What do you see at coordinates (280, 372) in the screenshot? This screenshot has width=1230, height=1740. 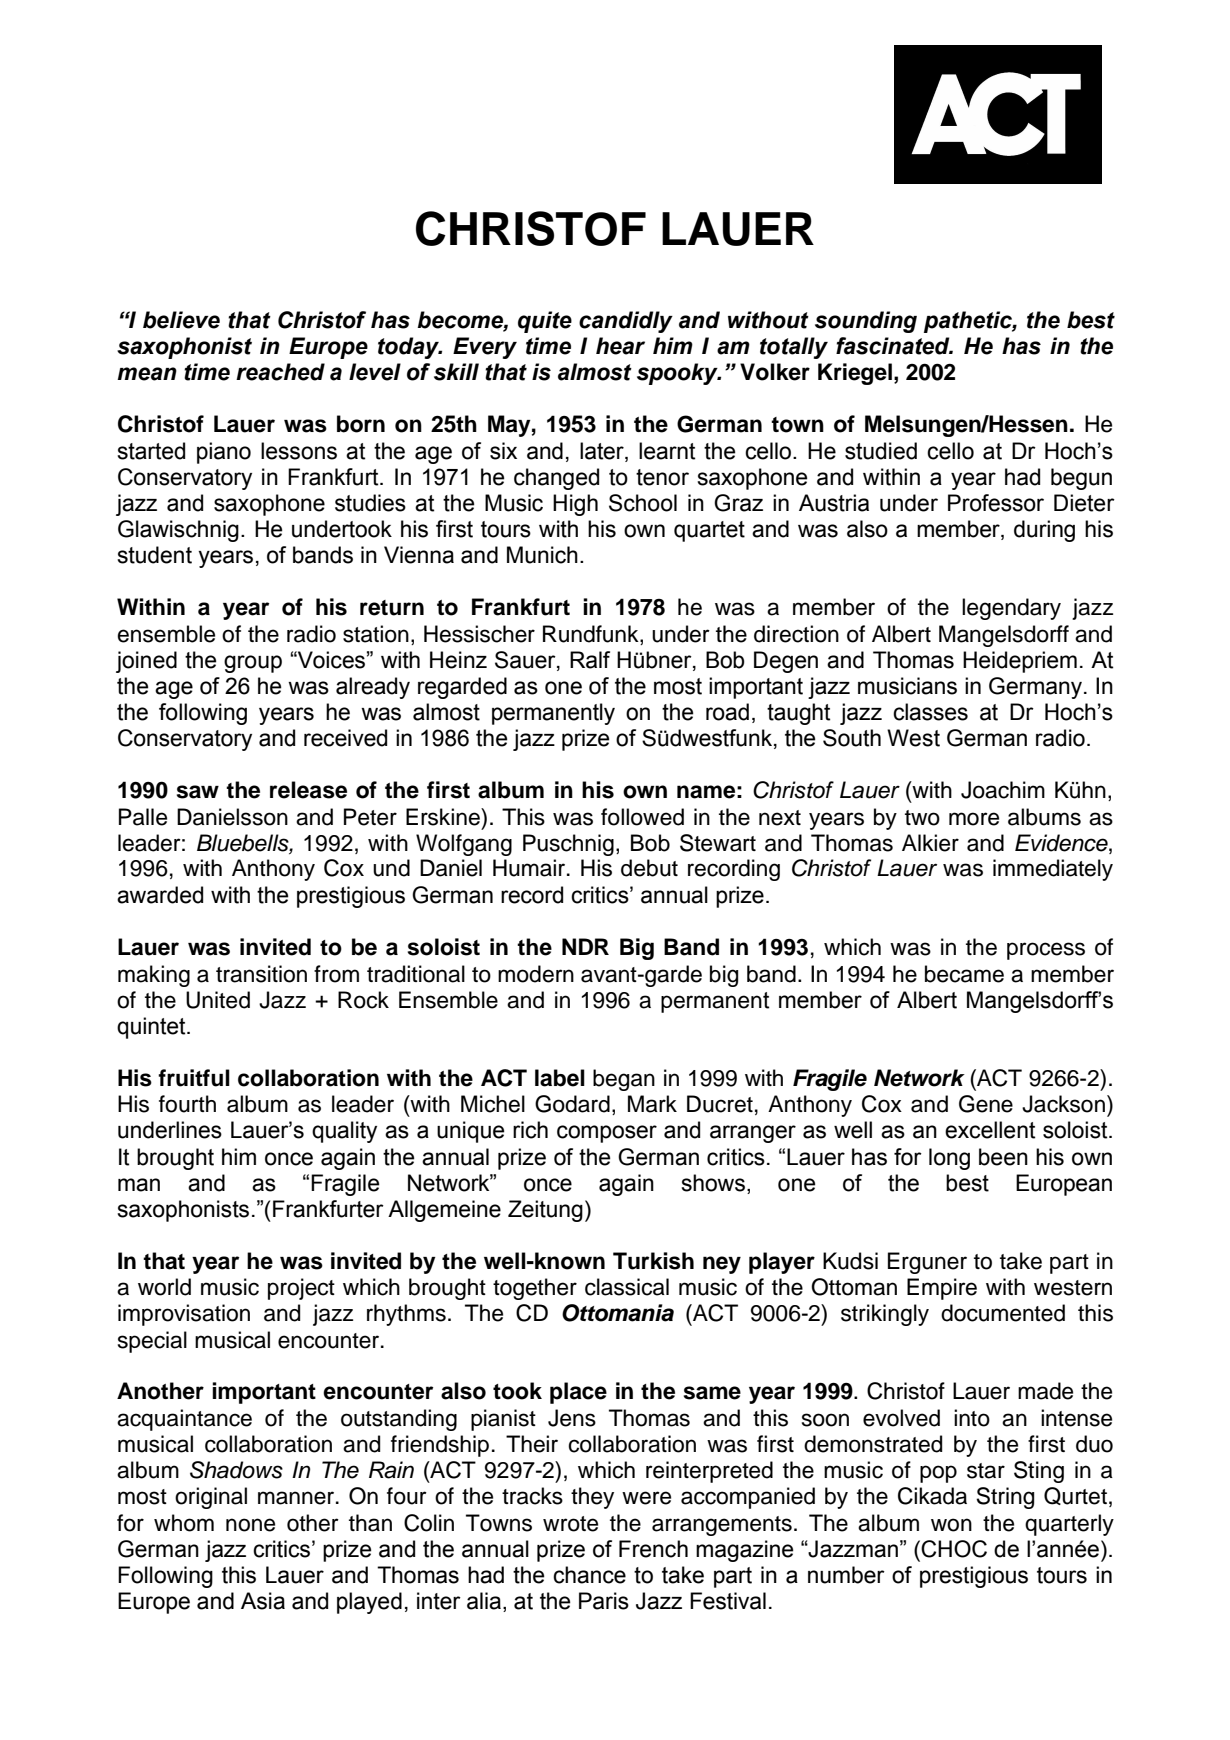 I see `reached` at bounding box center [280, 372].
